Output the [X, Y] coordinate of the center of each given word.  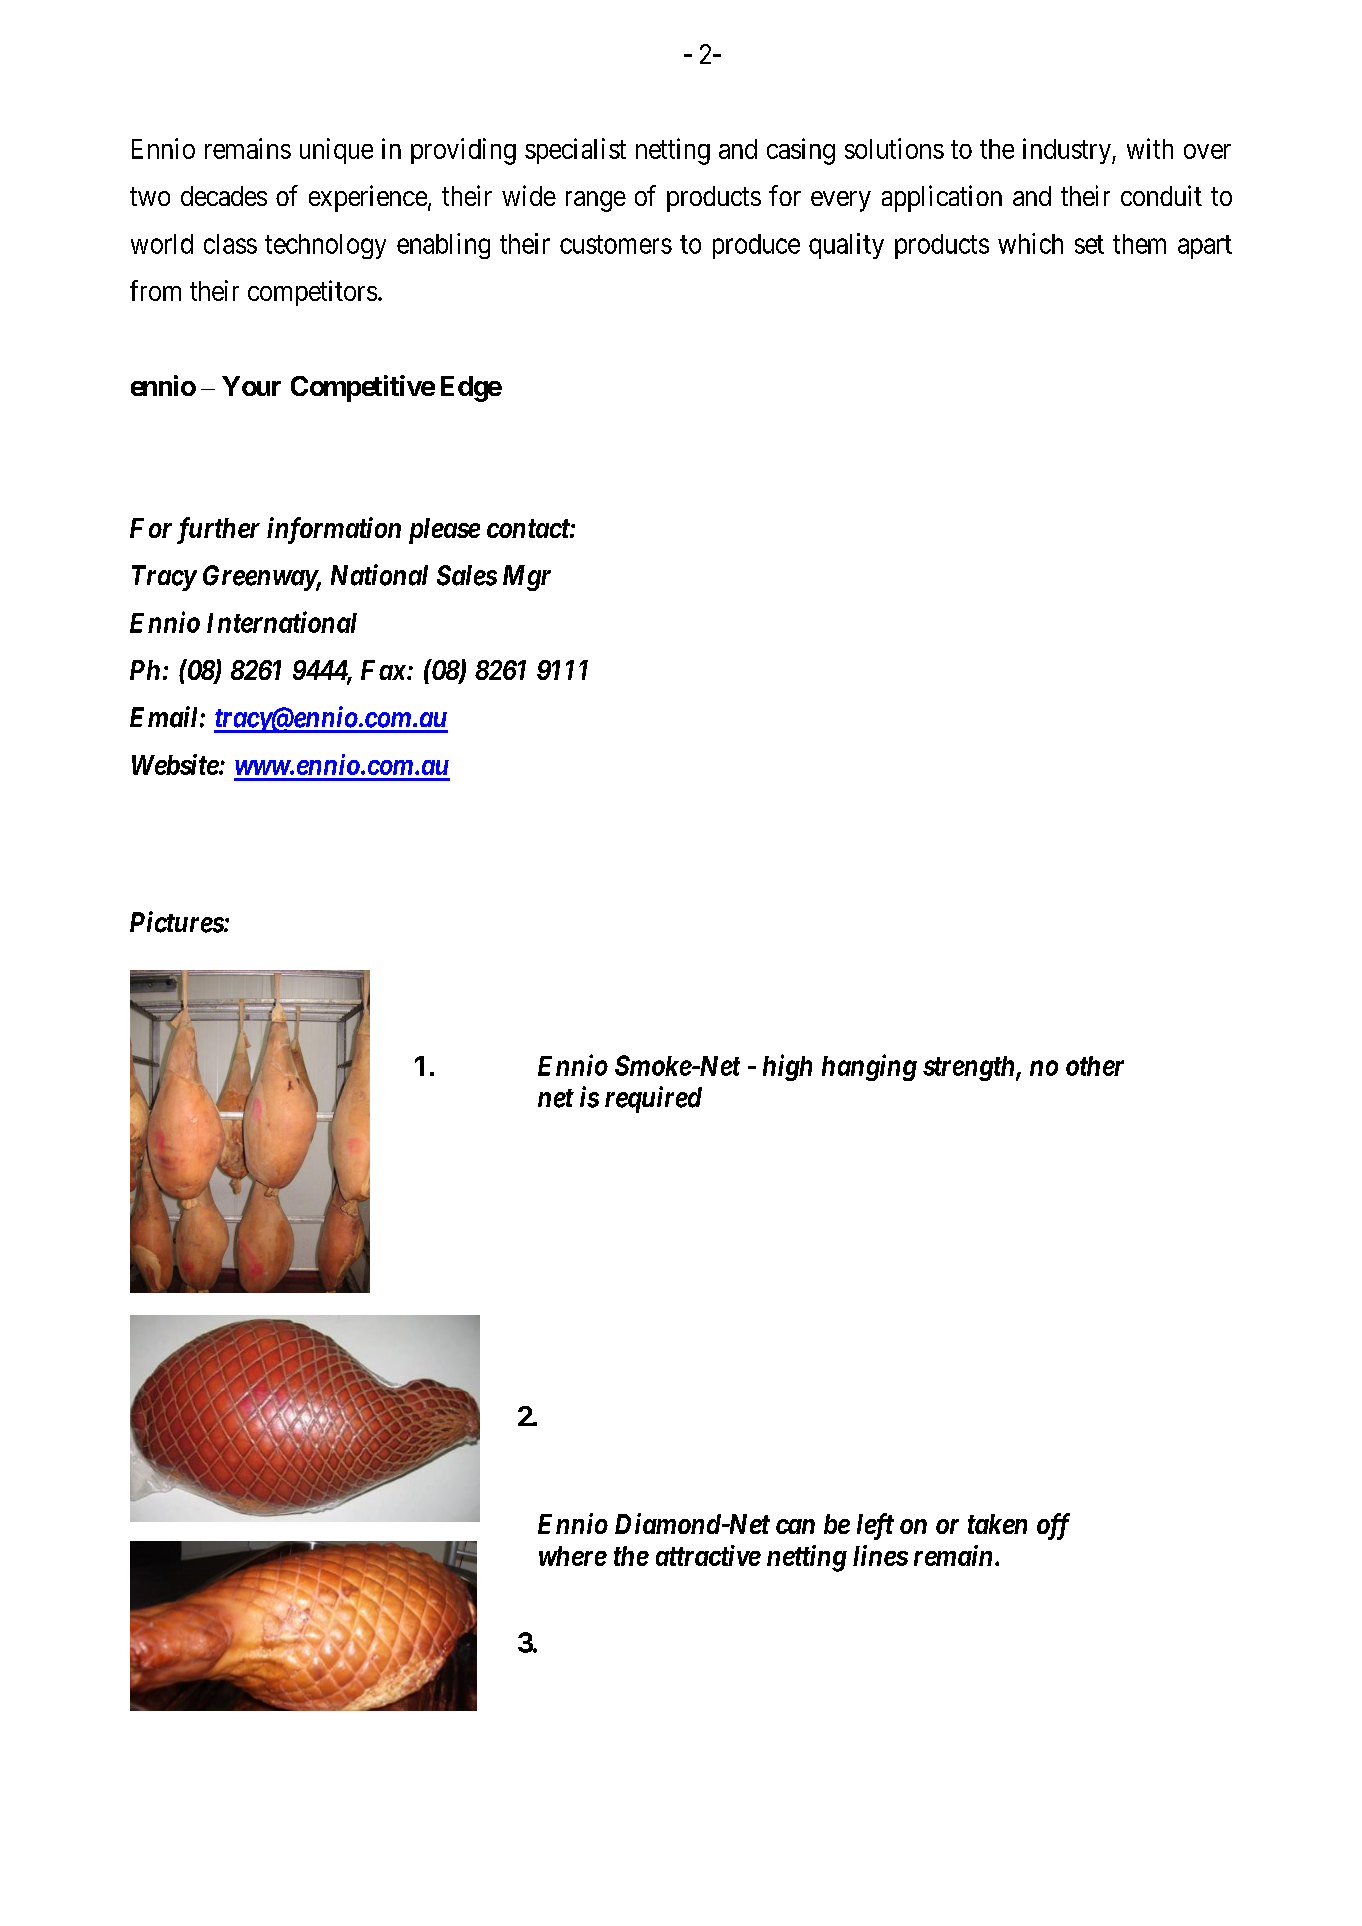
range [596, 201]
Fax [384, 670]
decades [224, 196]
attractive [708, 1555]
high [787, 1067]
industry [1068, 151]
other [1095, 1066]
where [573, 1556]
